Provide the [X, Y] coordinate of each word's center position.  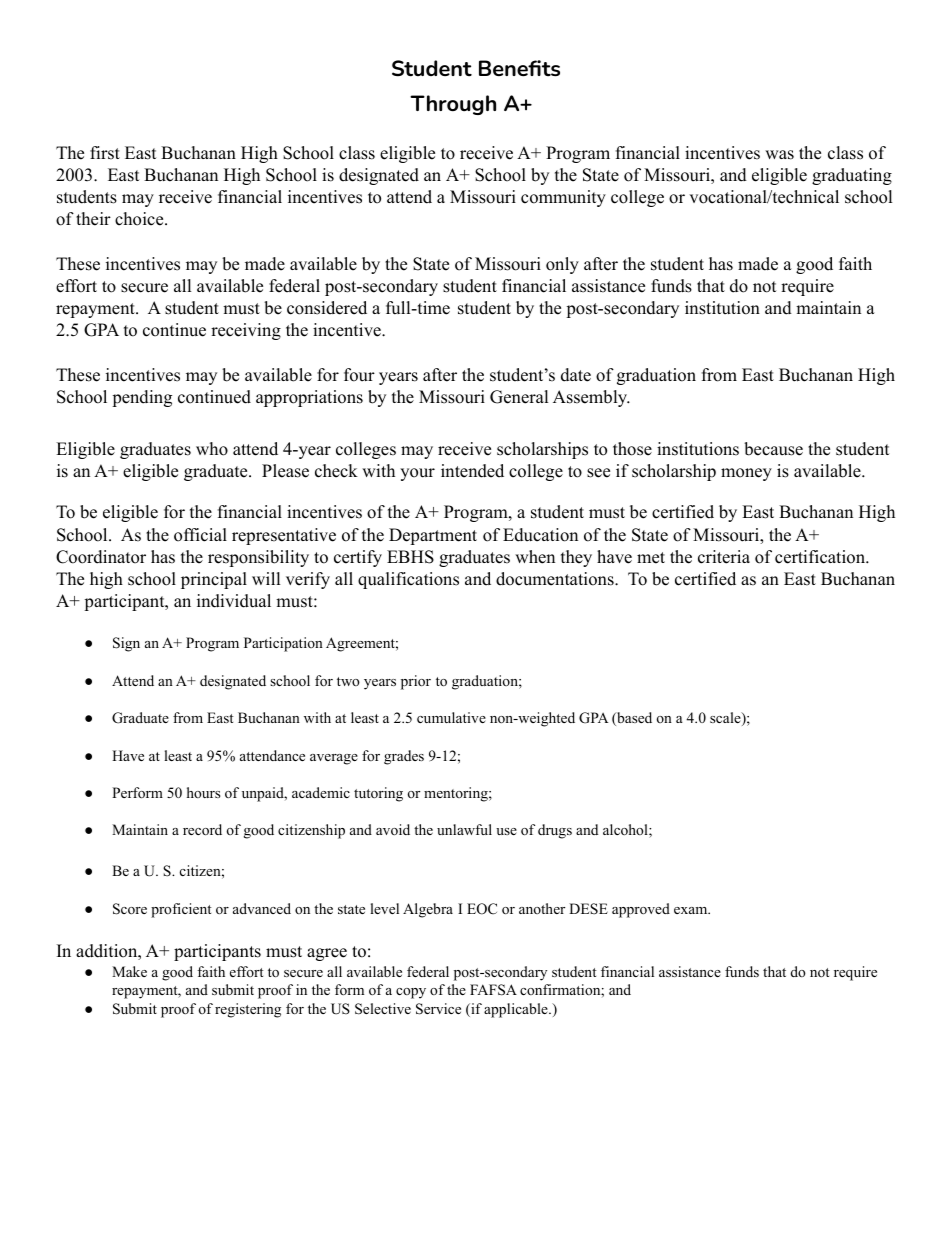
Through [453, 105]
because [773, 449]
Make [129, 971]
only [562, 265]
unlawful [464, 829]
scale [726, 719]
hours [203, 792]
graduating [852, 176]
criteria [724, 557]
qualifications [408, 580]
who [212, 449]
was [779, 155]
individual [234, 601]
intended [472, 471]
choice [140, 219]
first [105, 153]
